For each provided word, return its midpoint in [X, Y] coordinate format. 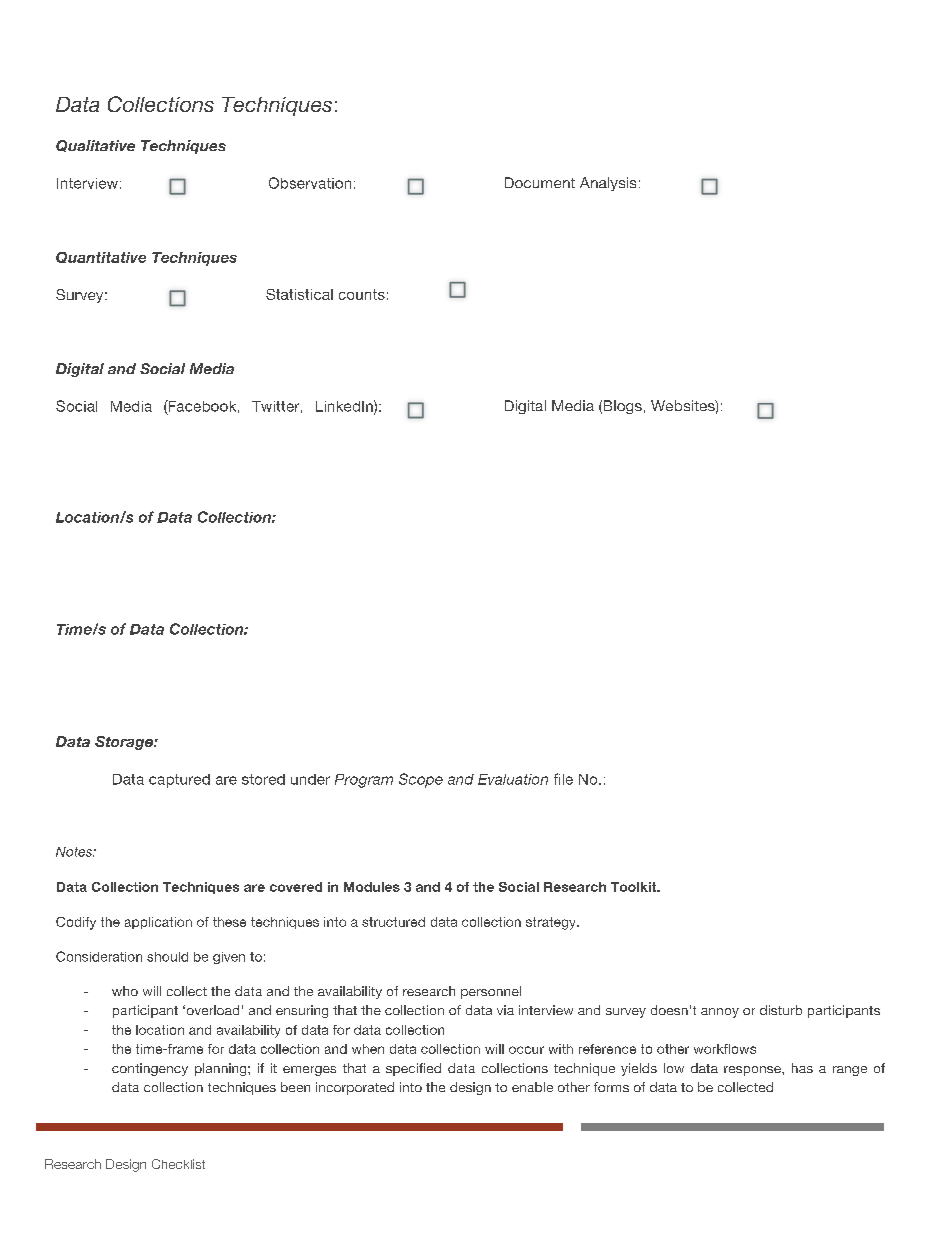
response [753, 1071]
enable [532, 1087]
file [563, 779]
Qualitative [95, 146]
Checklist [178, 1164]
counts [362, 294]
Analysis [608, 184]
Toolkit [635, 887]
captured [179, 781]
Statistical [299, 294]
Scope [421, 780]
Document [540, 182]
